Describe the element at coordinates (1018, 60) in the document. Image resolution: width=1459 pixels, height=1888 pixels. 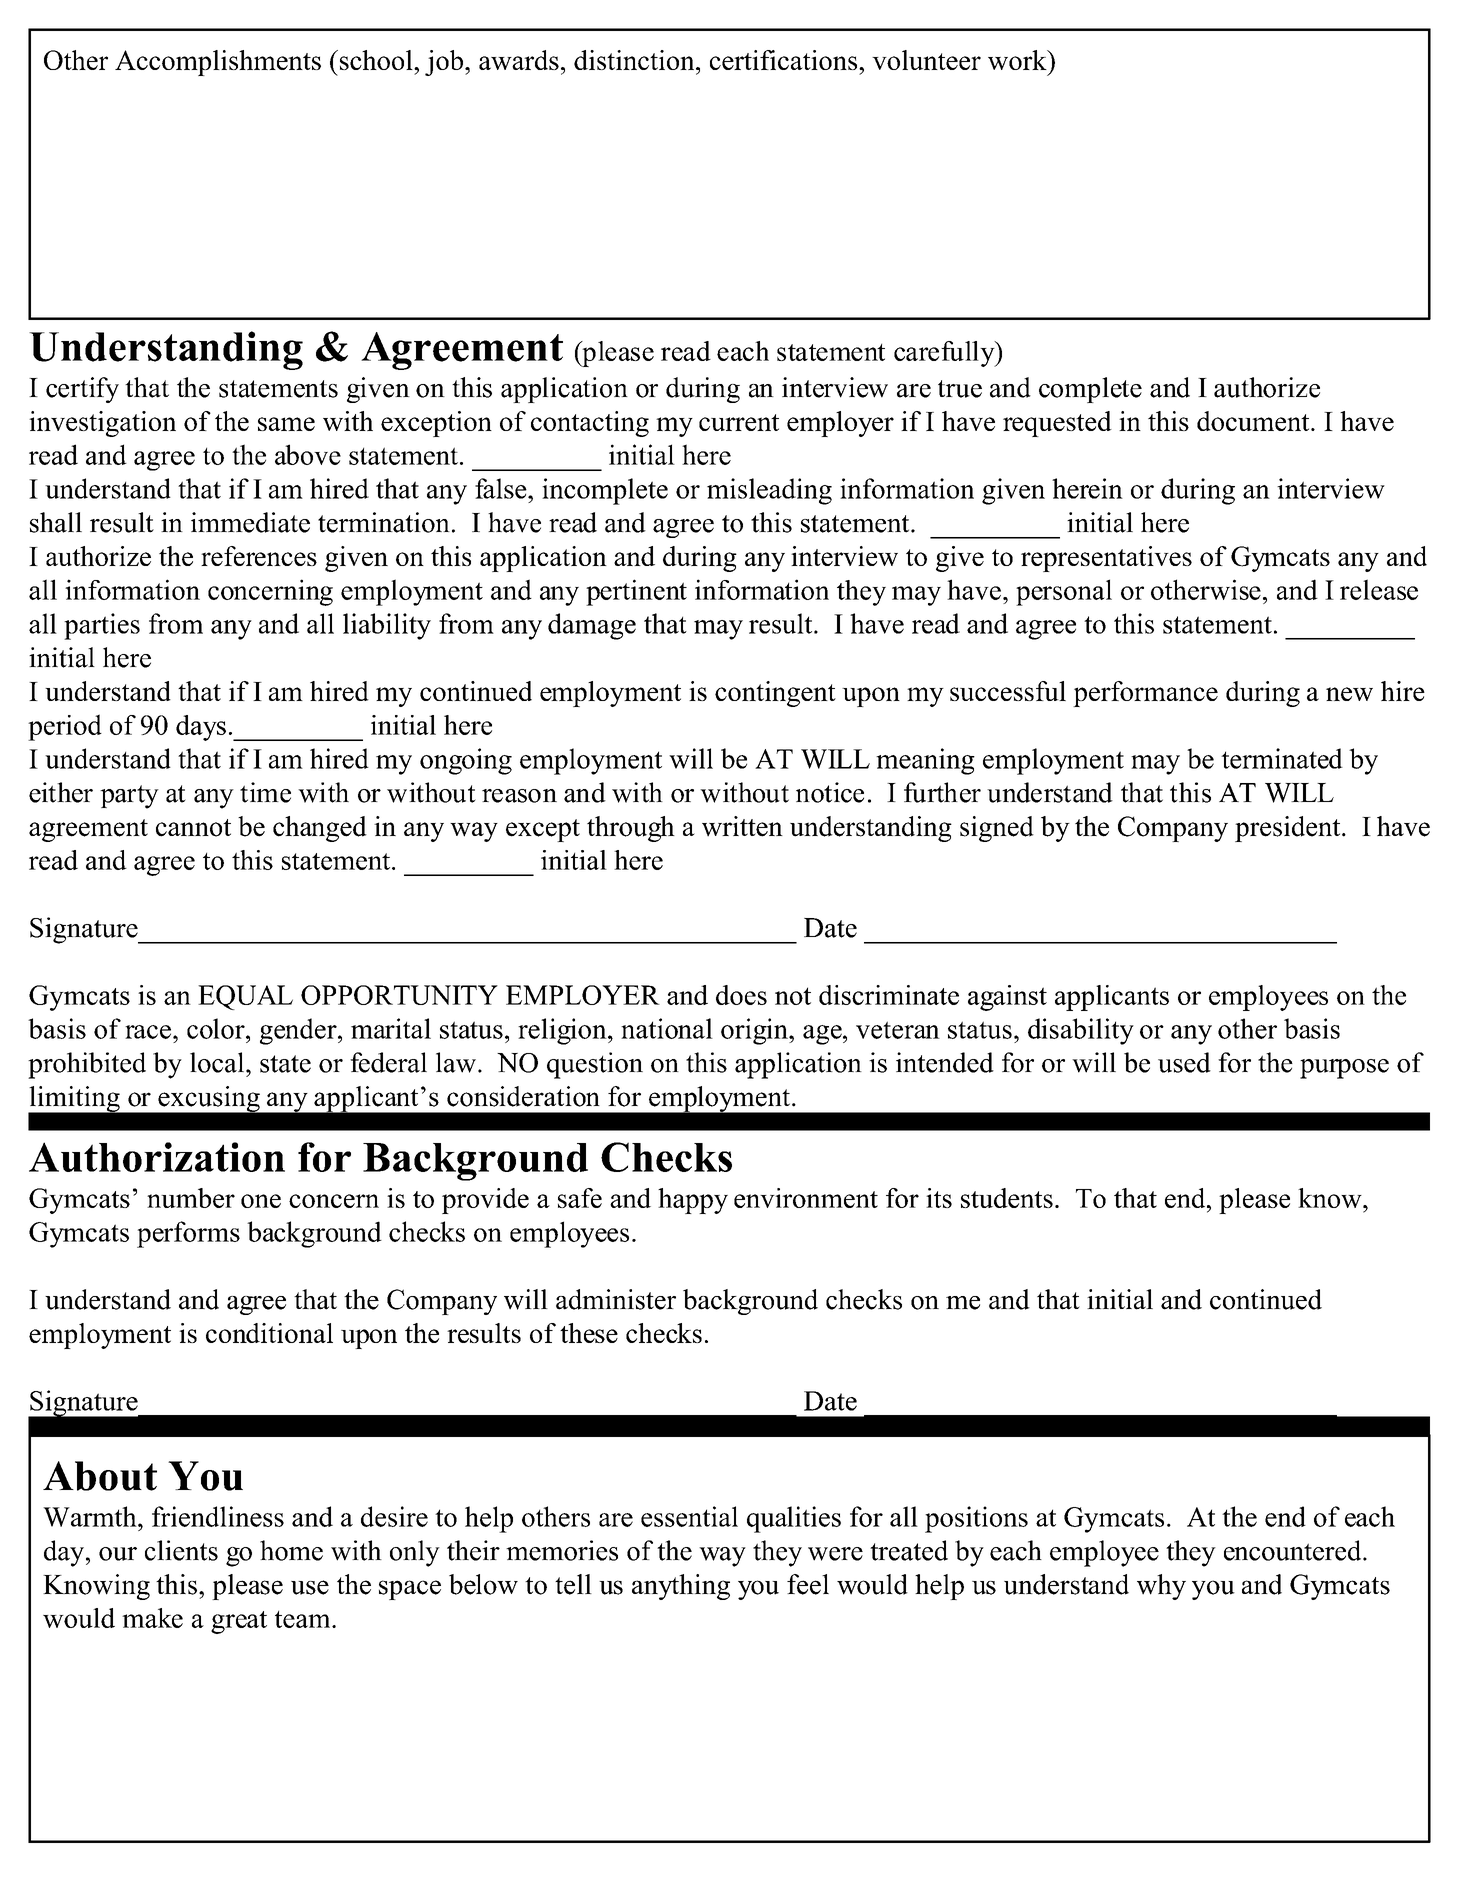
I see `work` at that location.
